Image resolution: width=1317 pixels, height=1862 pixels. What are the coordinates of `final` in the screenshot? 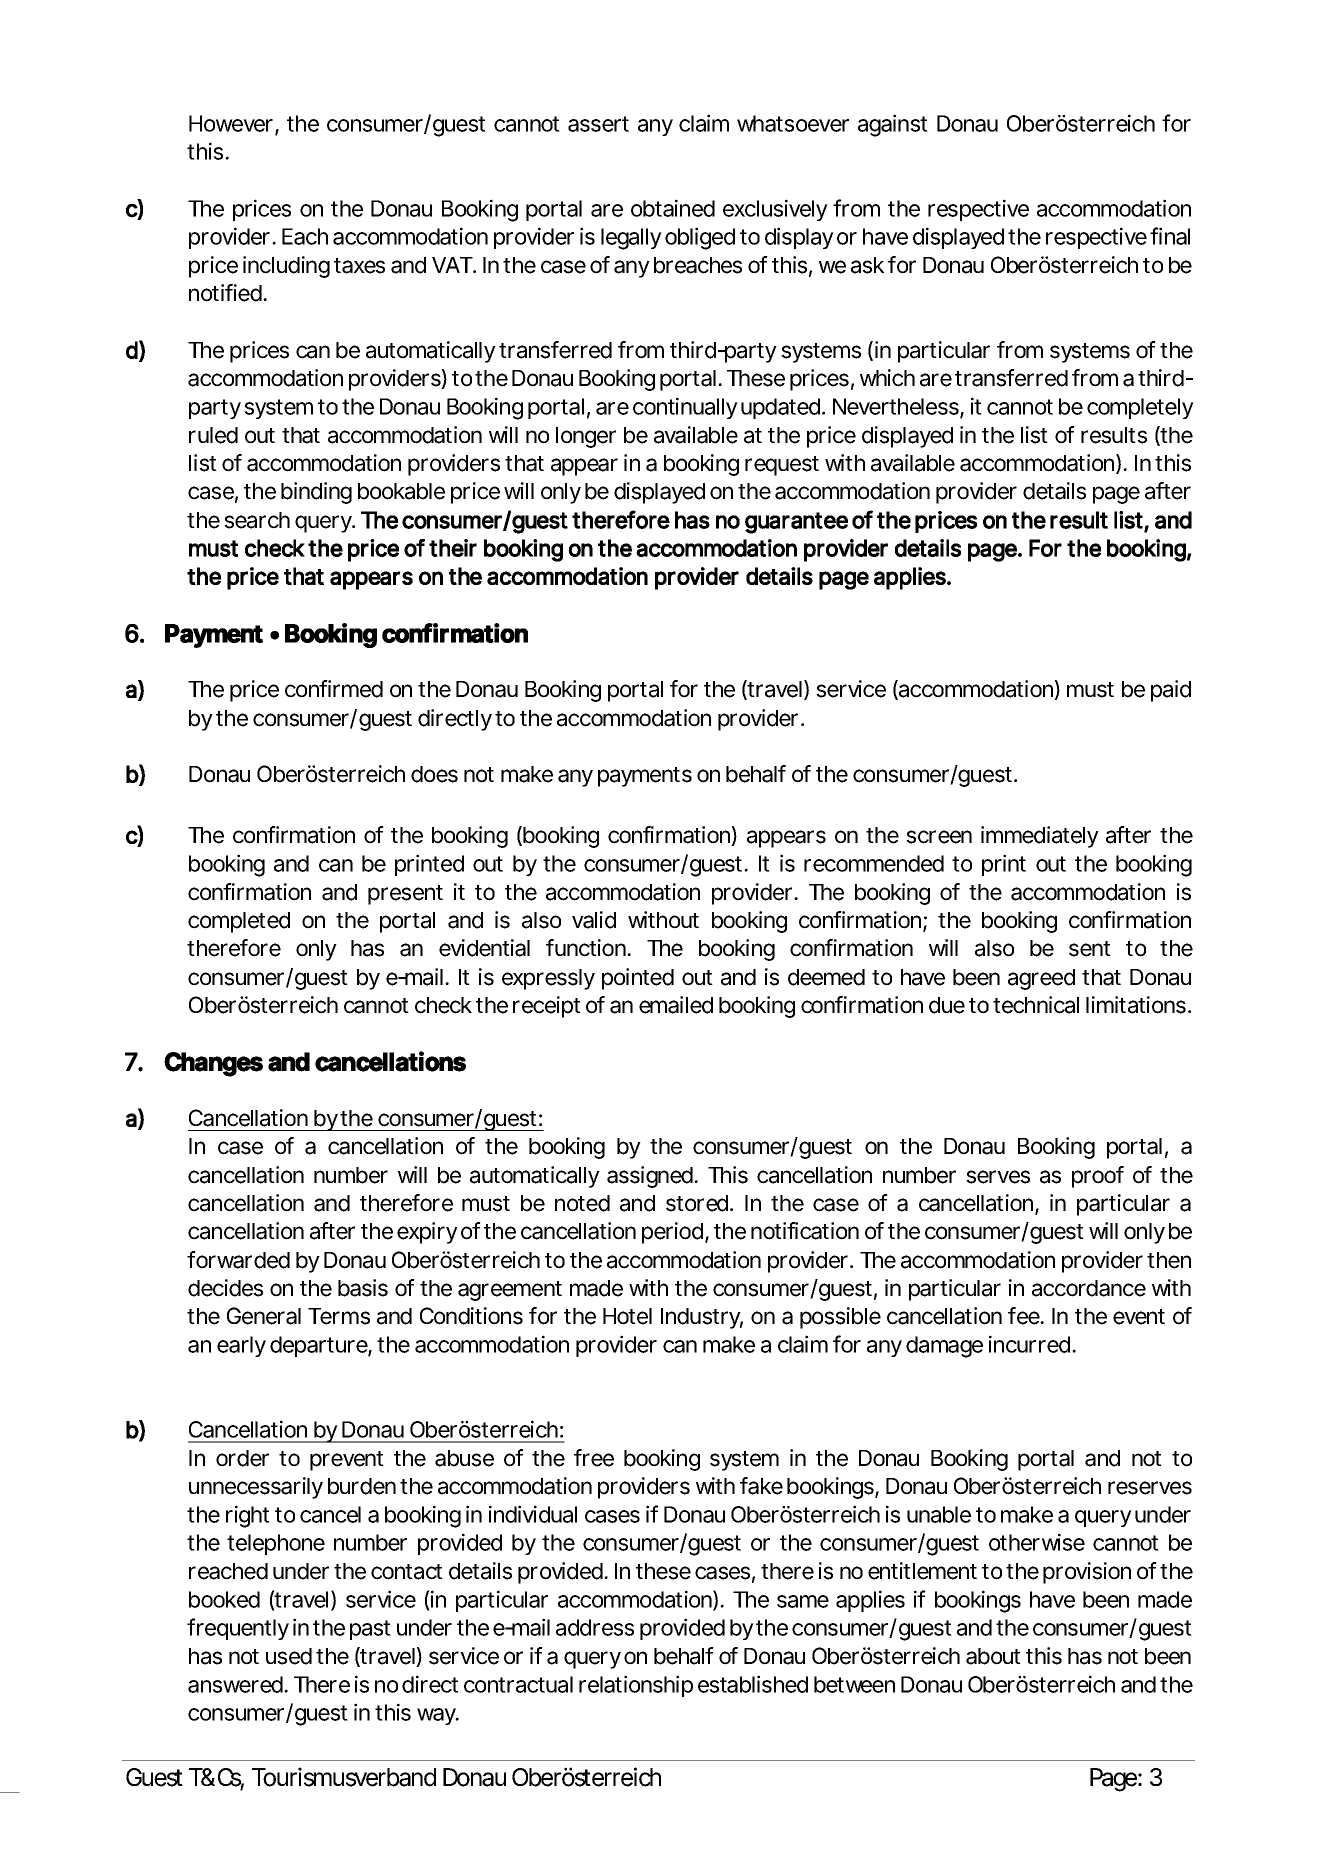 It's located at (1170, 236).
